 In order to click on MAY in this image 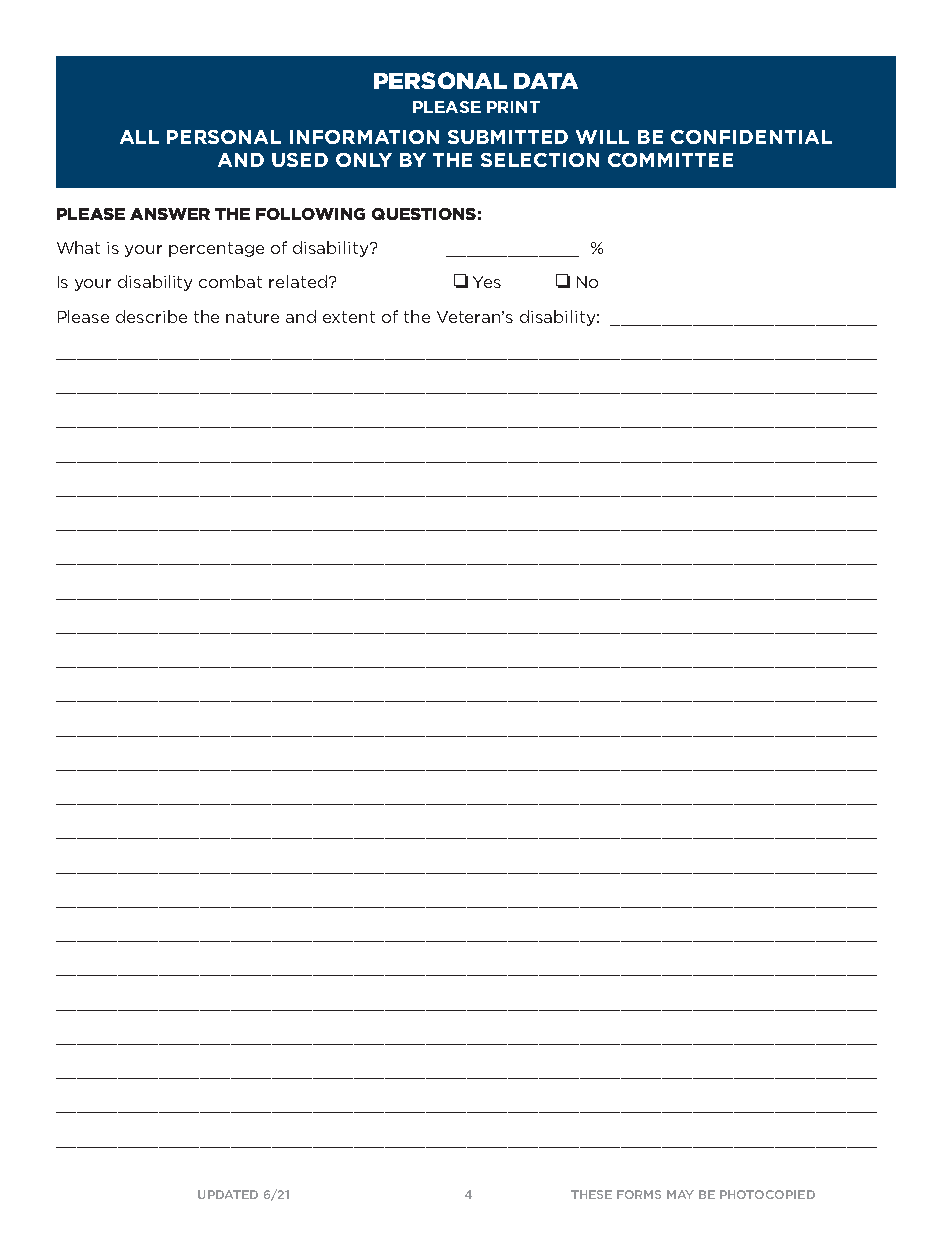, I will do `click(680, 1194)`.
